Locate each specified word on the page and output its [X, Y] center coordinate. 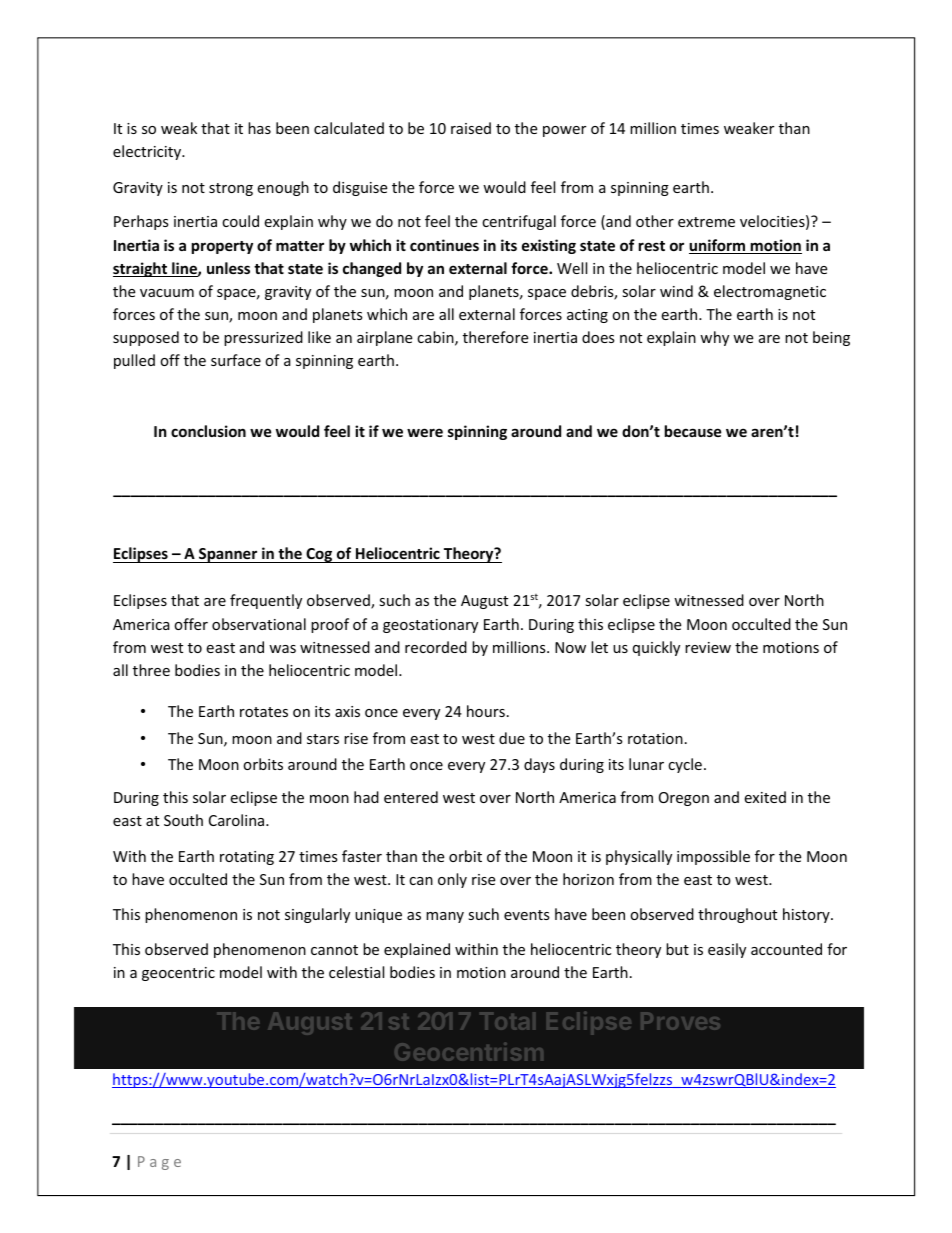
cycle [685, 765]
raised [471, 128]
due [512, 738]
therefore [495, 337]
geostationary [430, 626]
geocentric [178, 974]
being [831, 338]
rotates [264, 712]
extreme [706, 222]
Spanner [228, 555]
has [259, 128]
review [708, 647]
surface [236, 360]
